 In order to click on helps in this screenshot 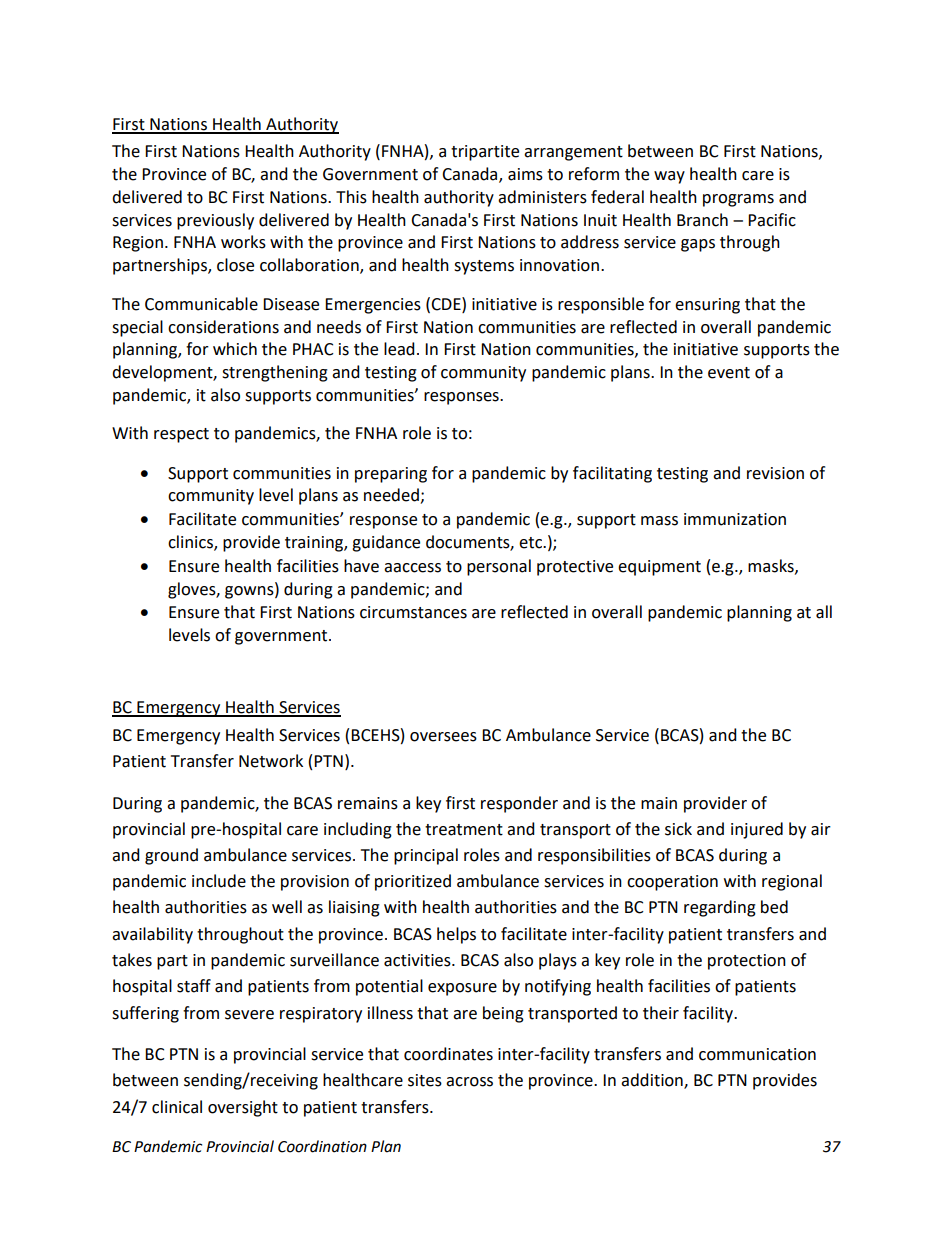, I will do `click(456, 935)`.
